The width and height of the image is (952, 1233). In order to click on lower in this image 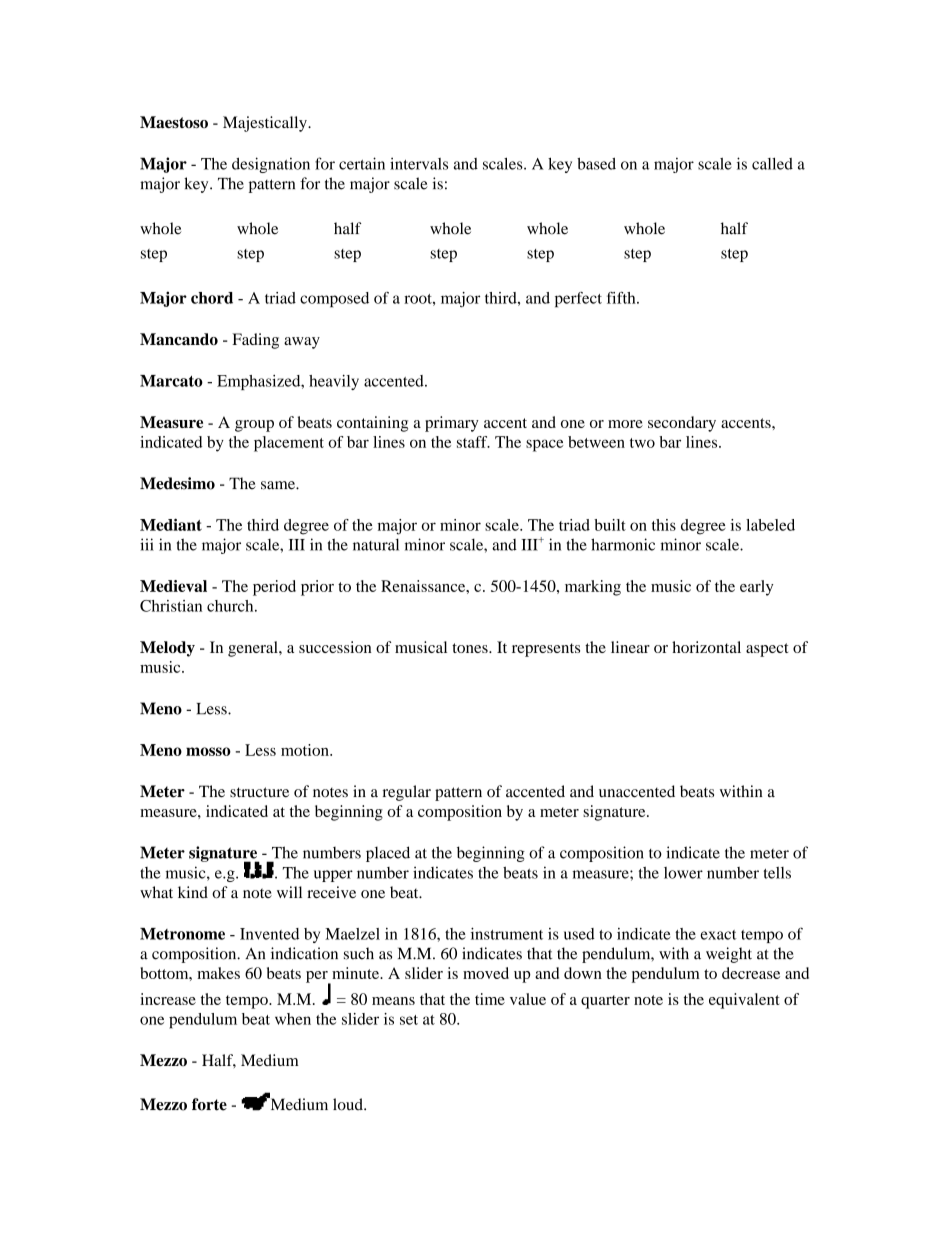, I will do `click(683, 873)`.
